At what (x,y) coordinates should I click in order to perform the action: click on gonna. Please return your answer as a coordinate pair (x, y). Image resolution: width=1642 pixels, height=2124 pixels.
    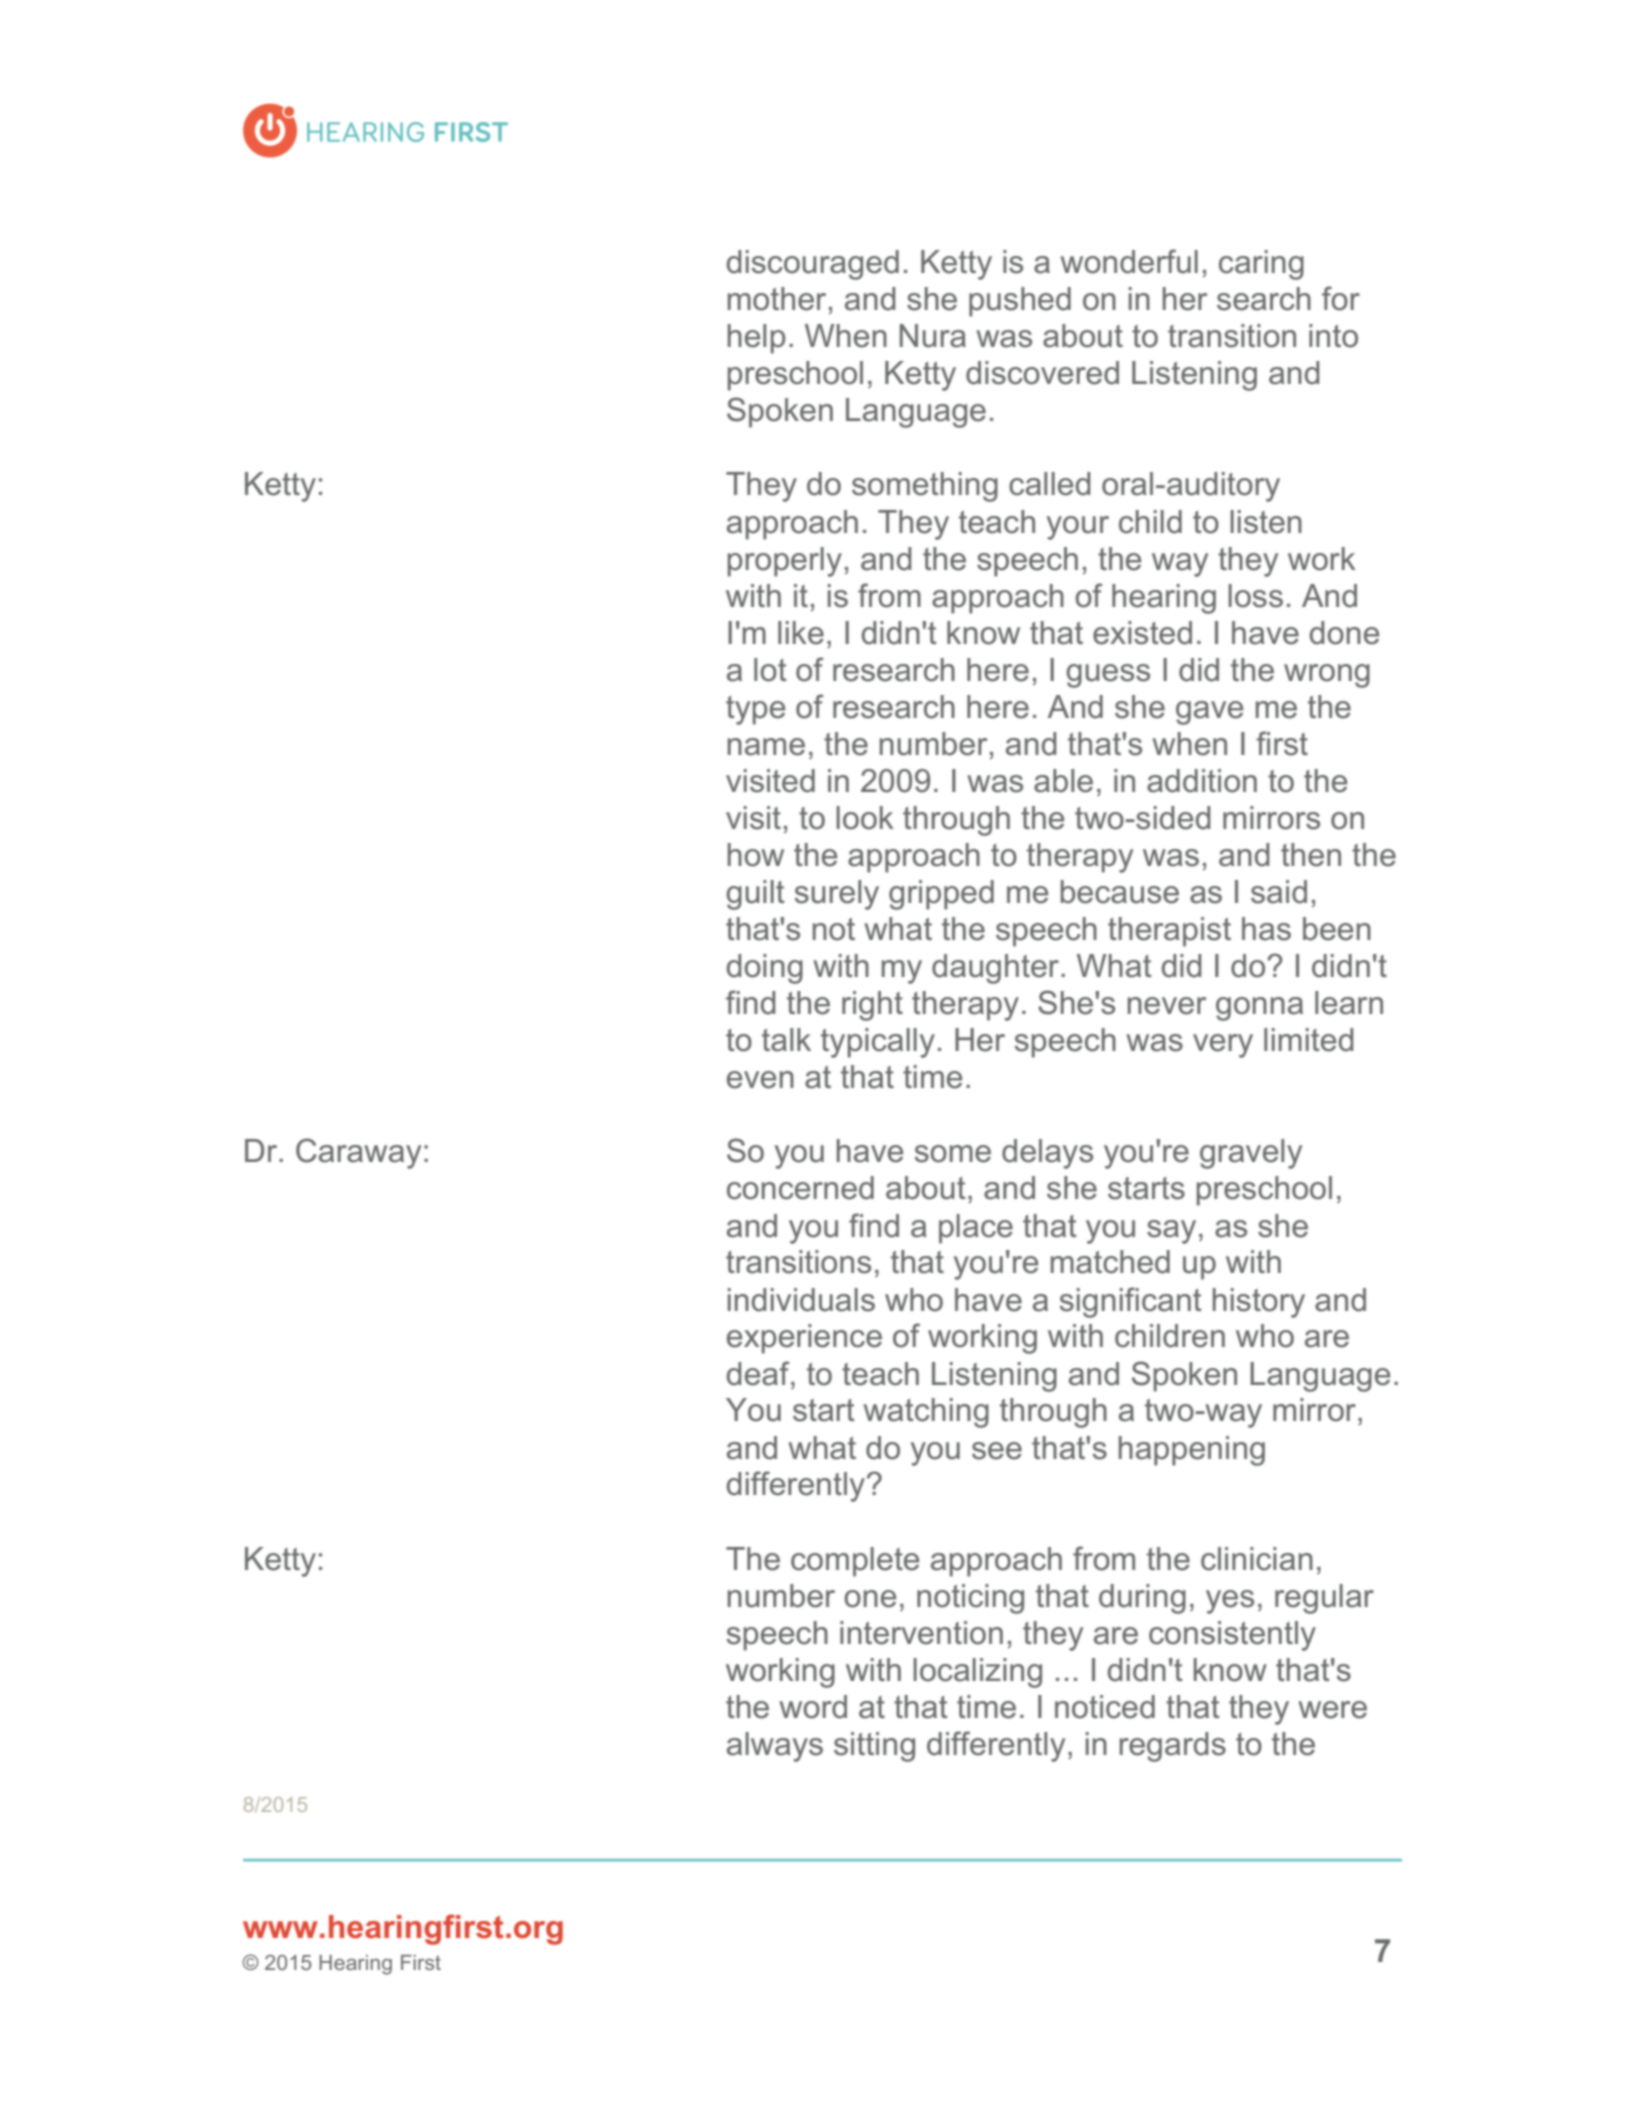
    Looking at the image, I should click on (1259, 1009).
